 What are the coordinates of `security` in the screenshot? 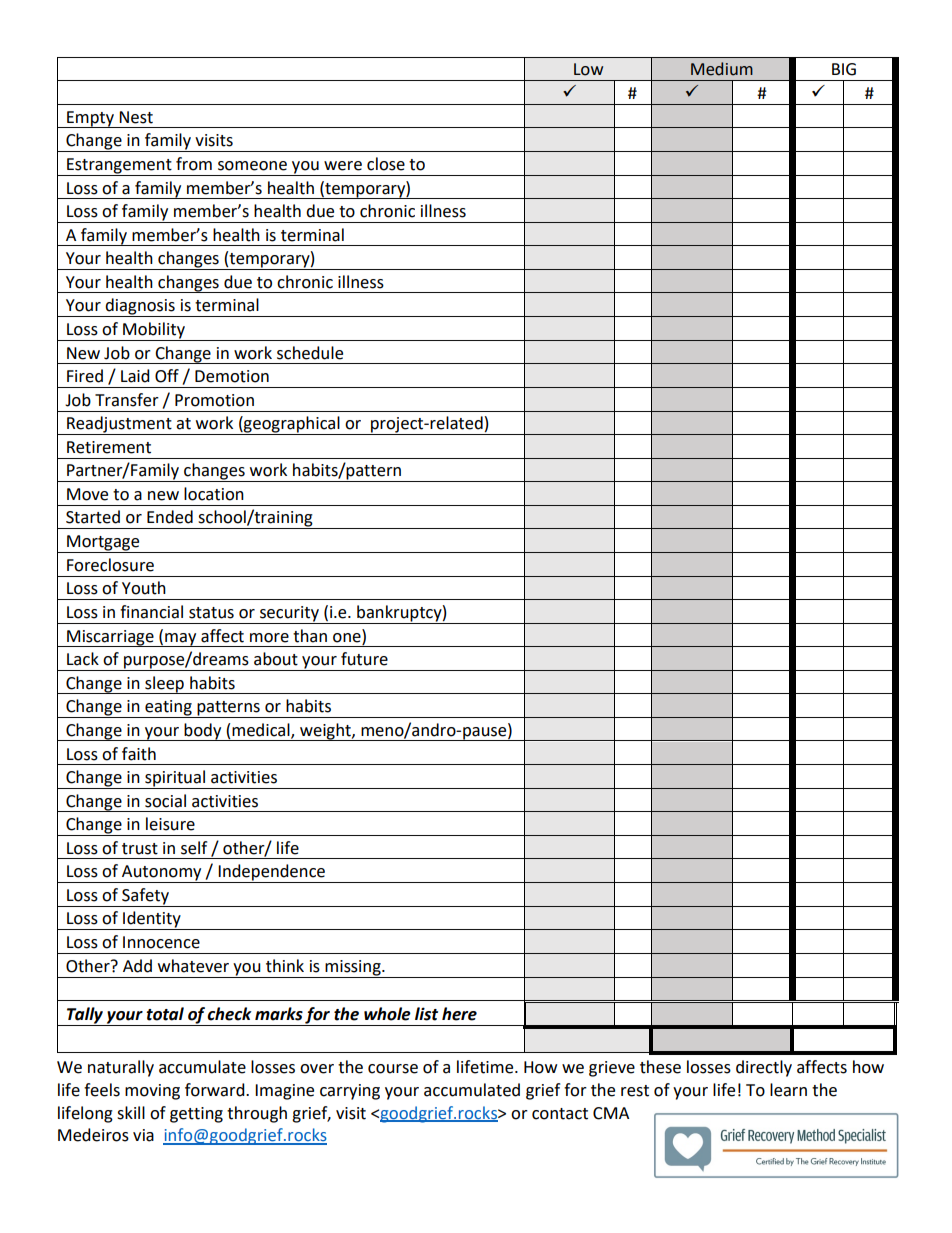 It's located at (289, 615).
